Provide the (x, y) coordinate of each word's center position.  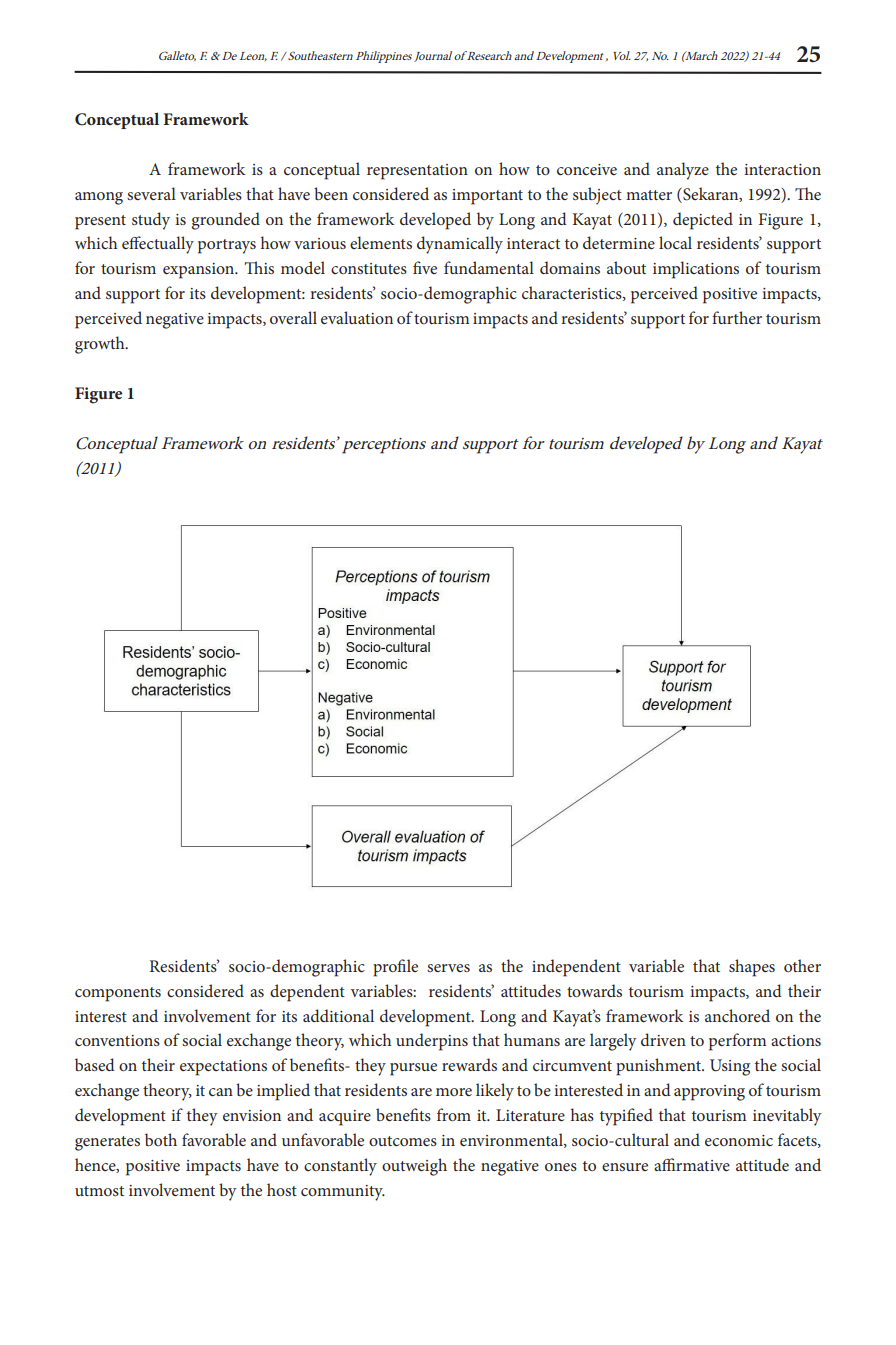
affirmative (692, 1164)
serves (448, 968)
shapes (752, 968)
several (151, 193)
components (118, 994)
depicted (703, 221)
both (161, 1139)
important (487, 197)
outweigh (414, 1167)
